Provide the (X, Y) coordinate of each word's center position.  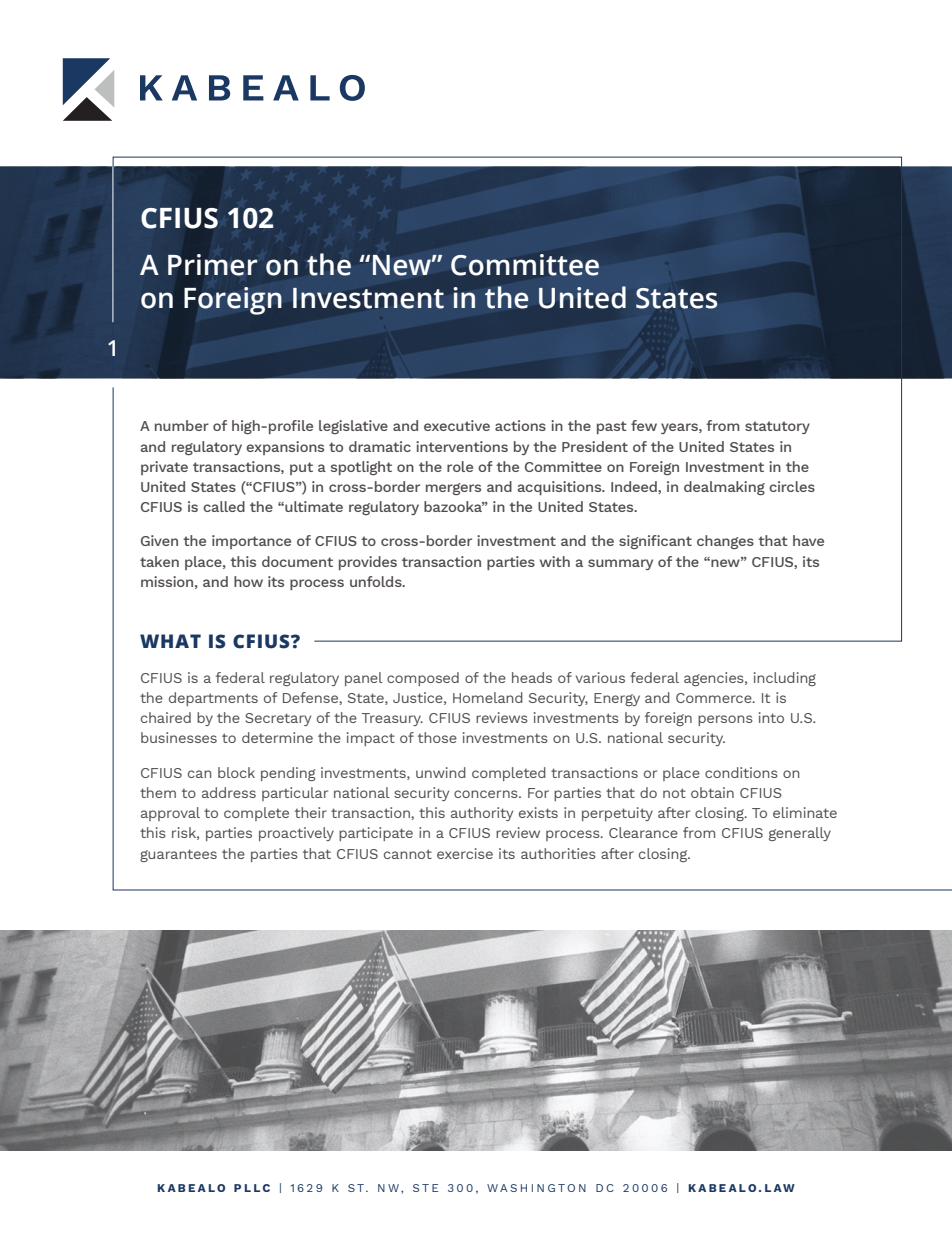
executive (457, 425)
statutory (777, 427)
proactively (296, 834)
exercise (465, 853)
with (555, 561)
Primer (213, 265)
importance (251, 542)
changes (725, 542)
